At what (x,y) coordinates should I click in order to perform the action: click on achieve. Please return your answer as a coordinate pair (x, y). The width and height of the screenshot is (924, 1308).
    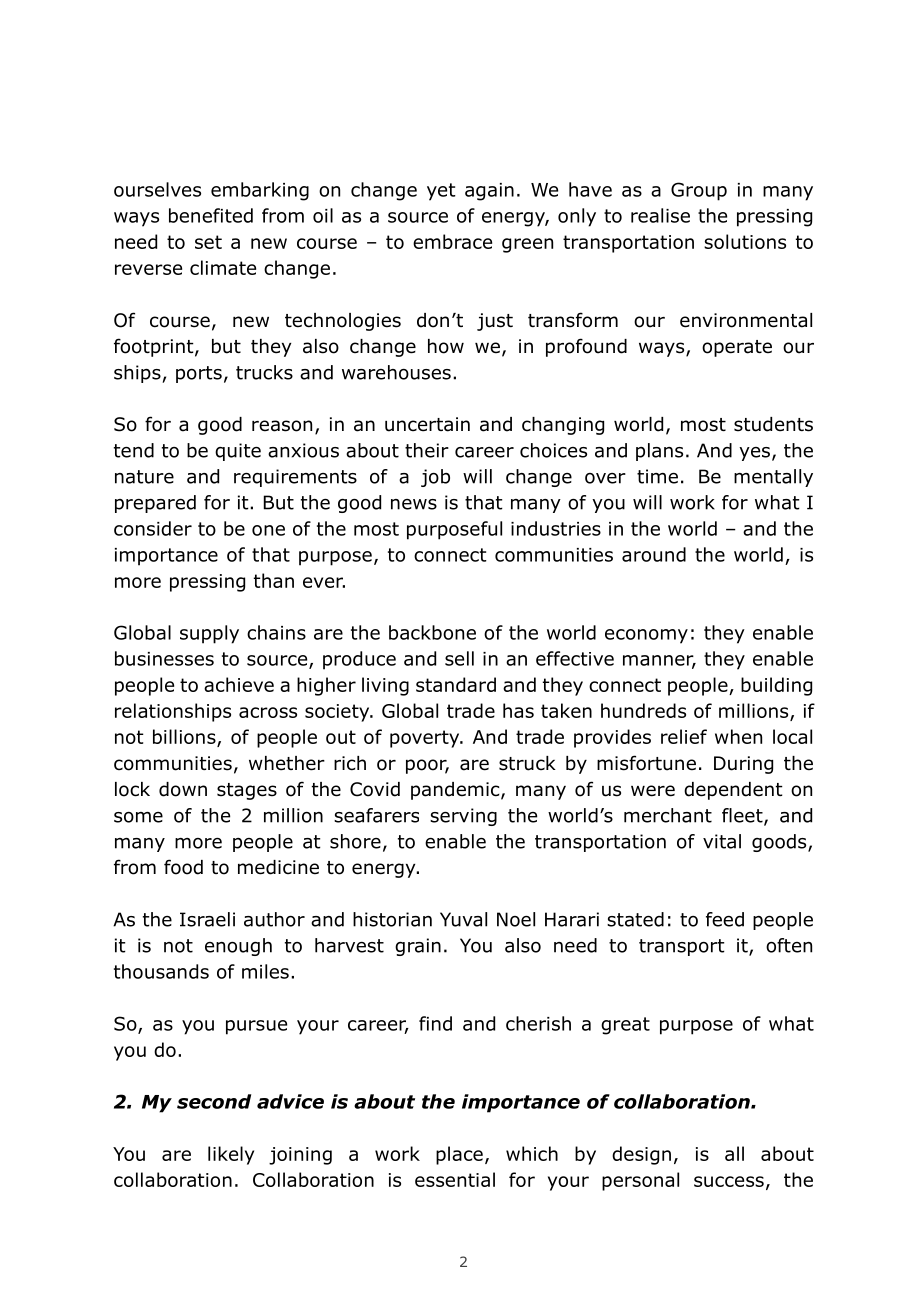
    Looking at the image, I should click on (239, 684).
